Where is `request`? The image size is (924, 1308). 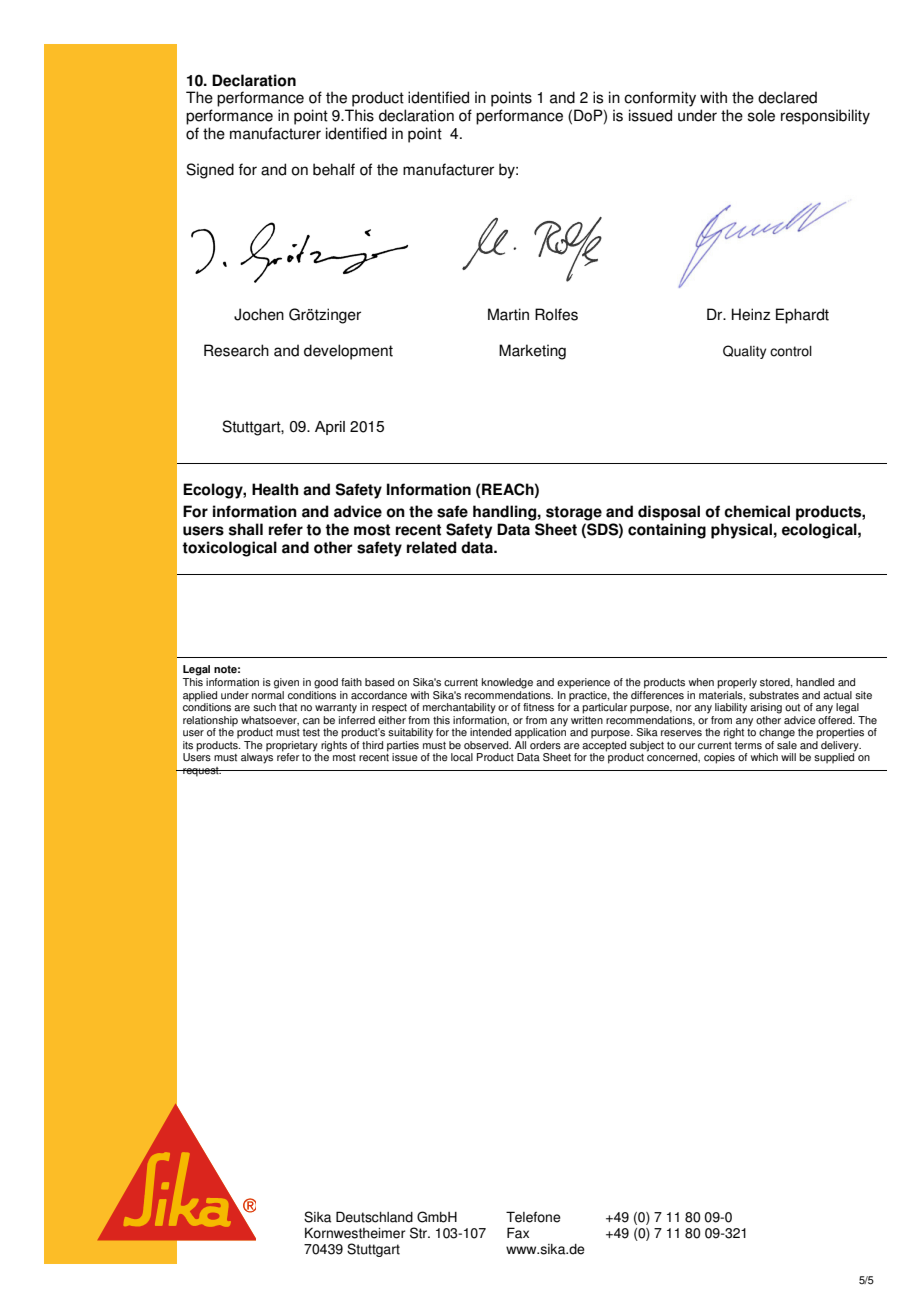
request is located at coordinates (201, 772).
